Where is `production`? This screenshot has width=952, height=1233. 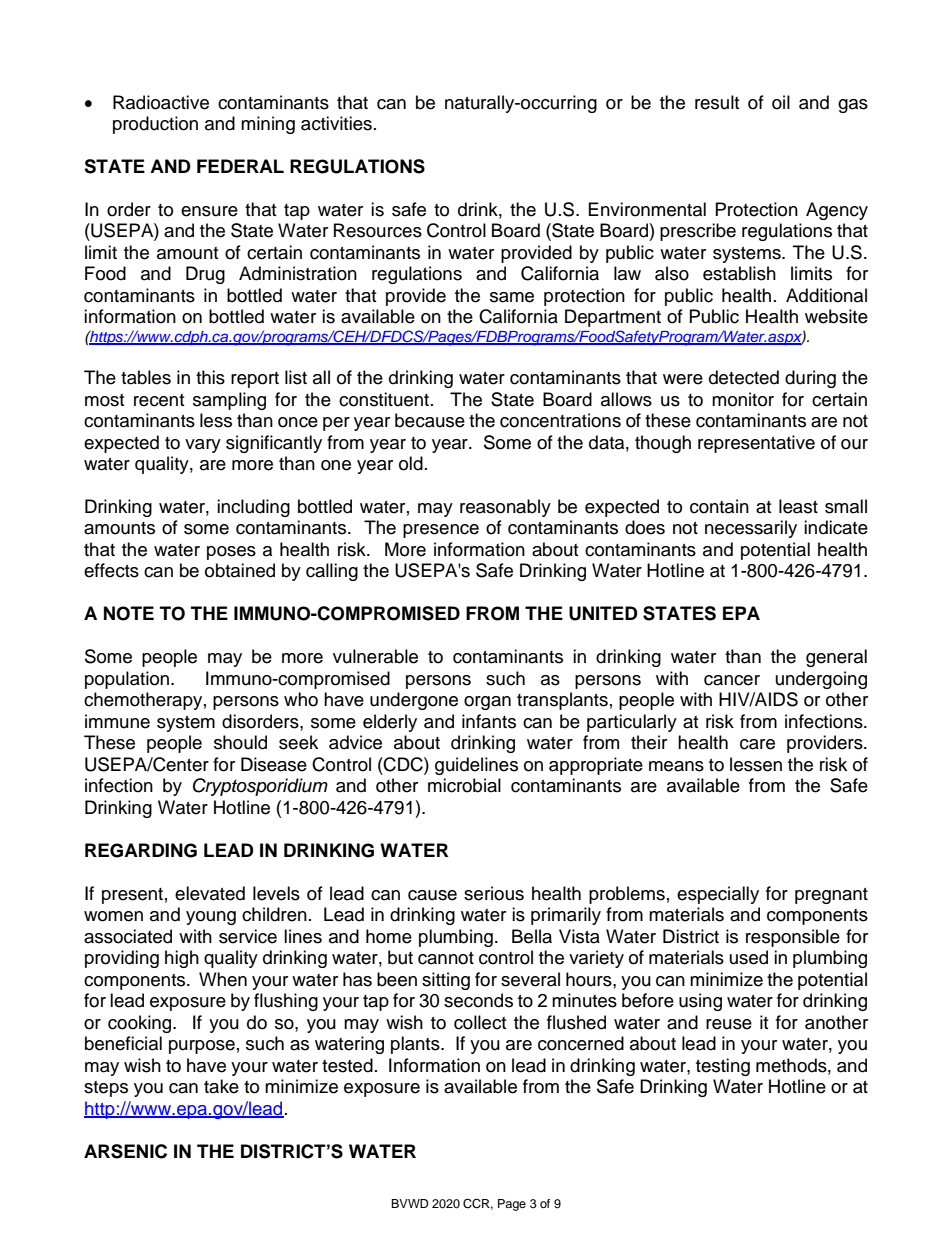
production is located at coordinates (155, 125).
